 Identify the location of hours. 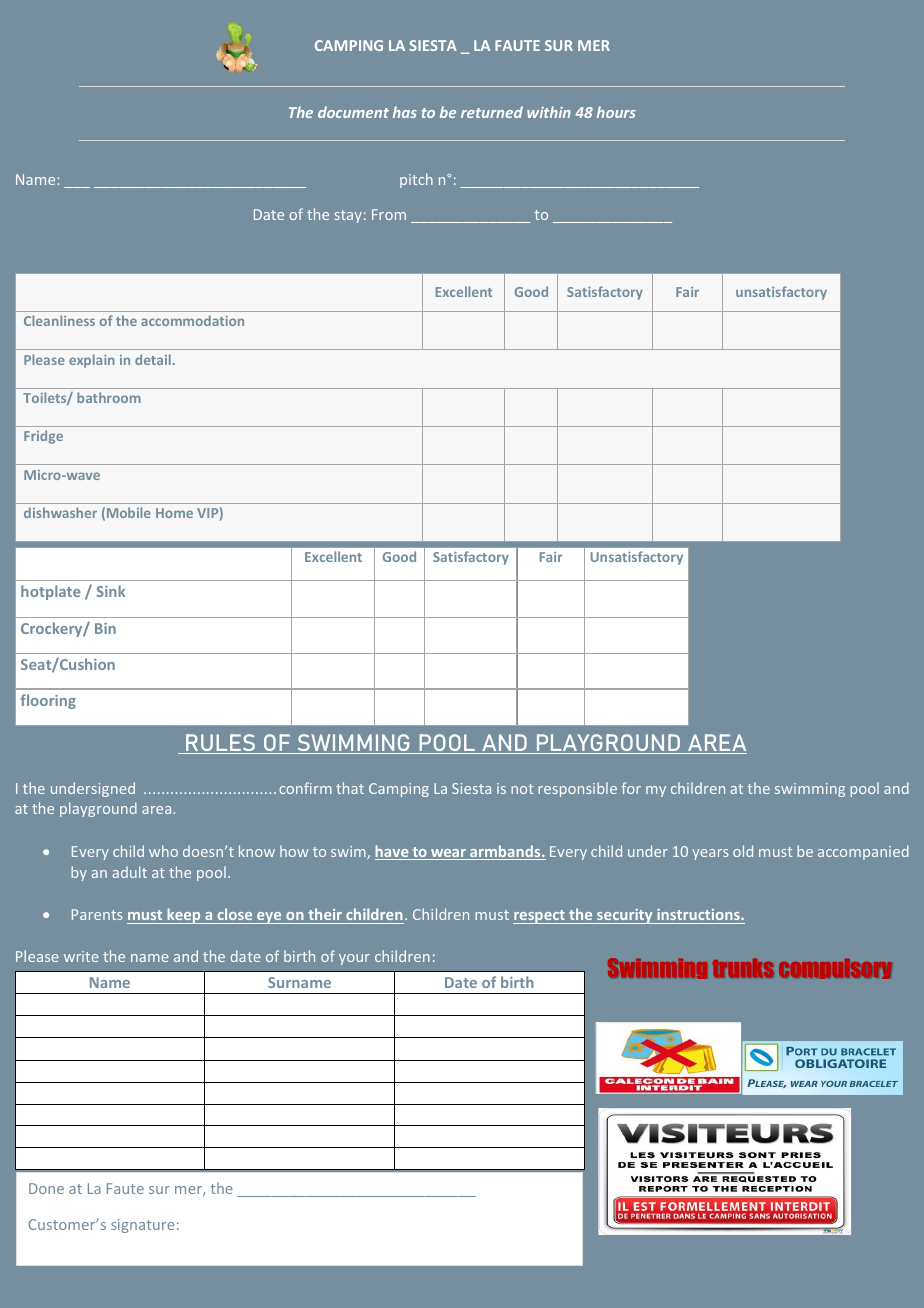
(616, 112).
